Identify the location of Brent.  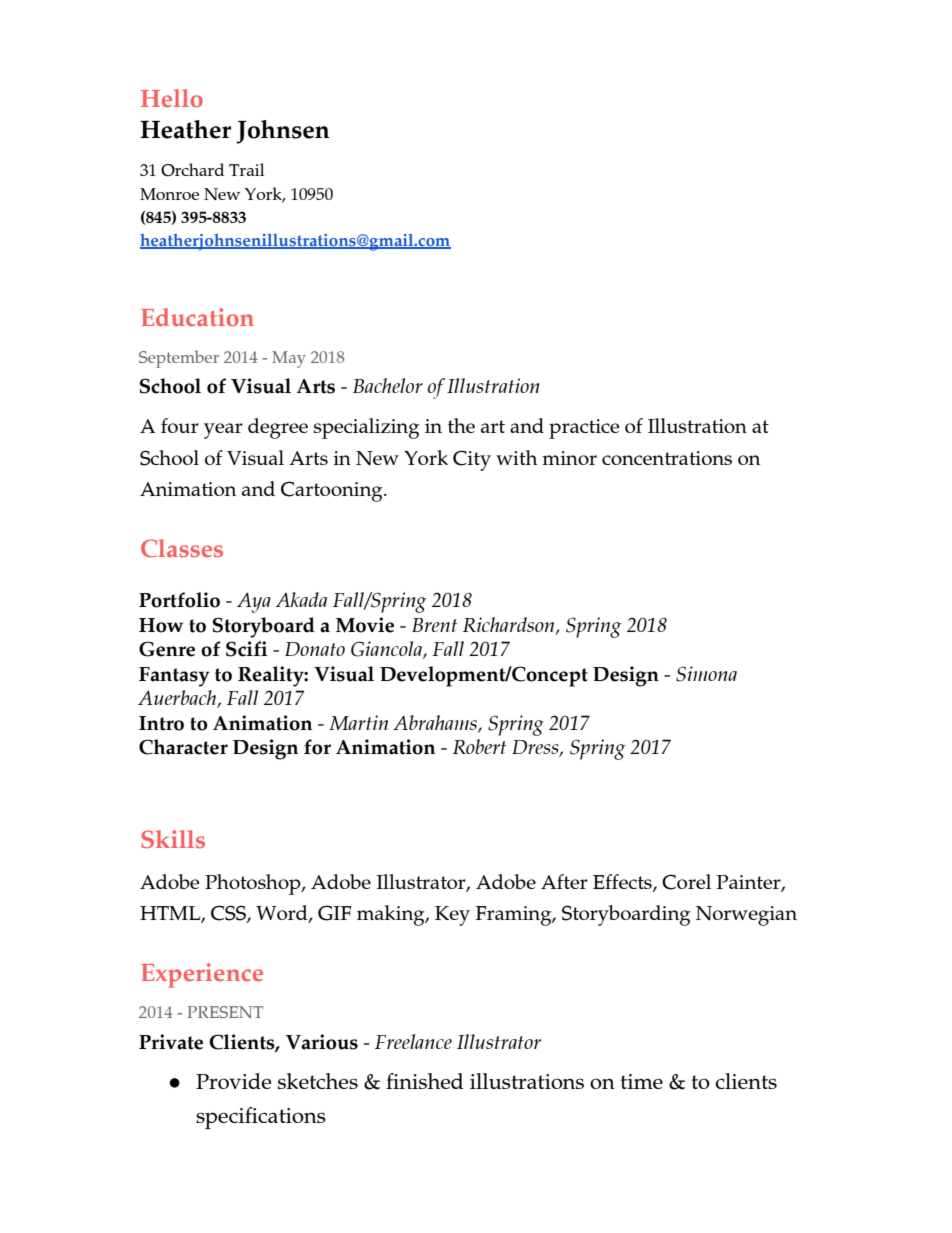
(434, 625).
